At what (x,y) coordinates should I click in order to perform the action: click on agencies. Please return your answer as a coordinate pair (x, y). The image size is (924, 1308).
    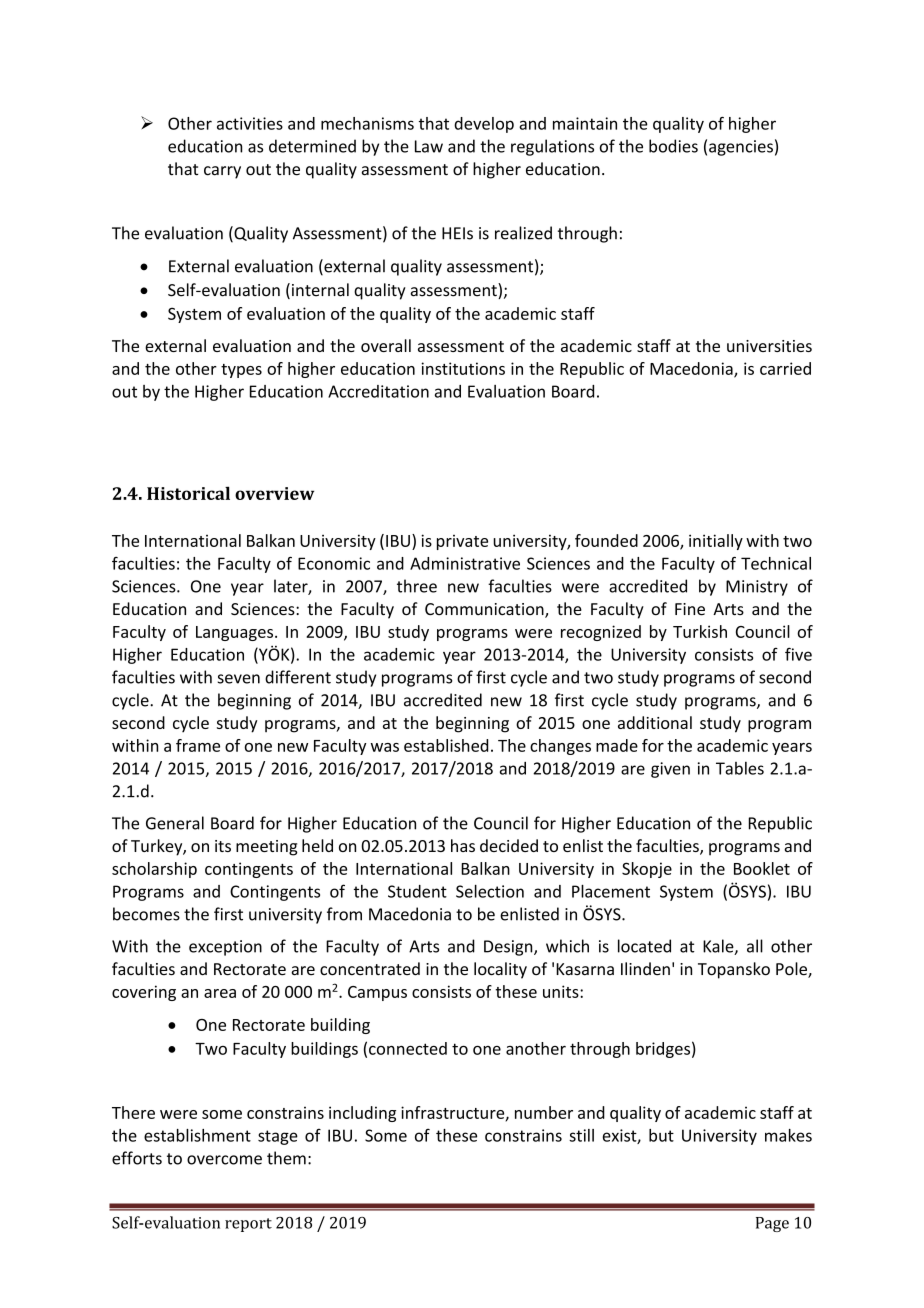
    Looking at the image, I should click on (741, 148).
